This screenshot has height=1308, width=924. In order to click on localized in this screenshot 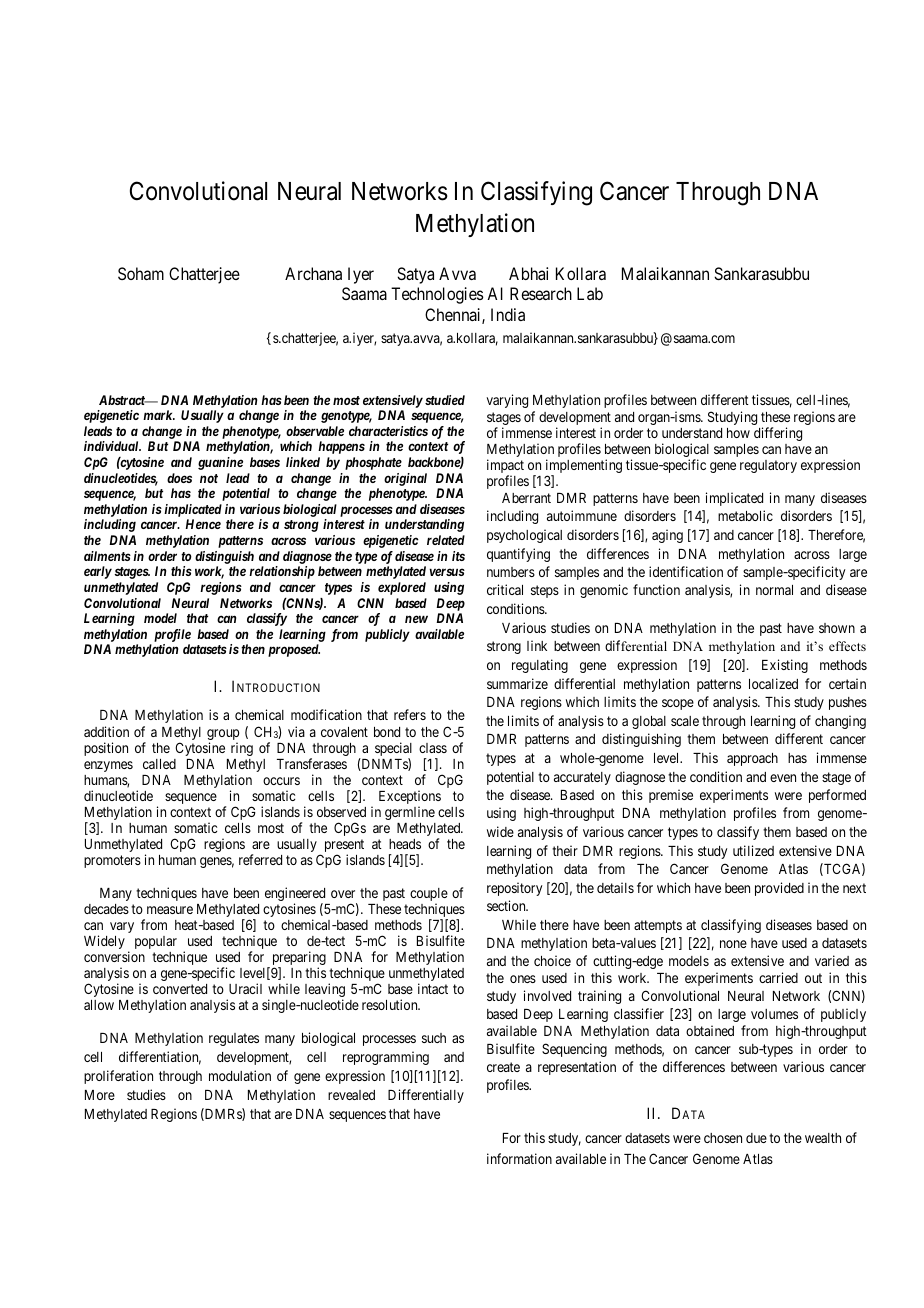, I will do `click(773, 683)`.
